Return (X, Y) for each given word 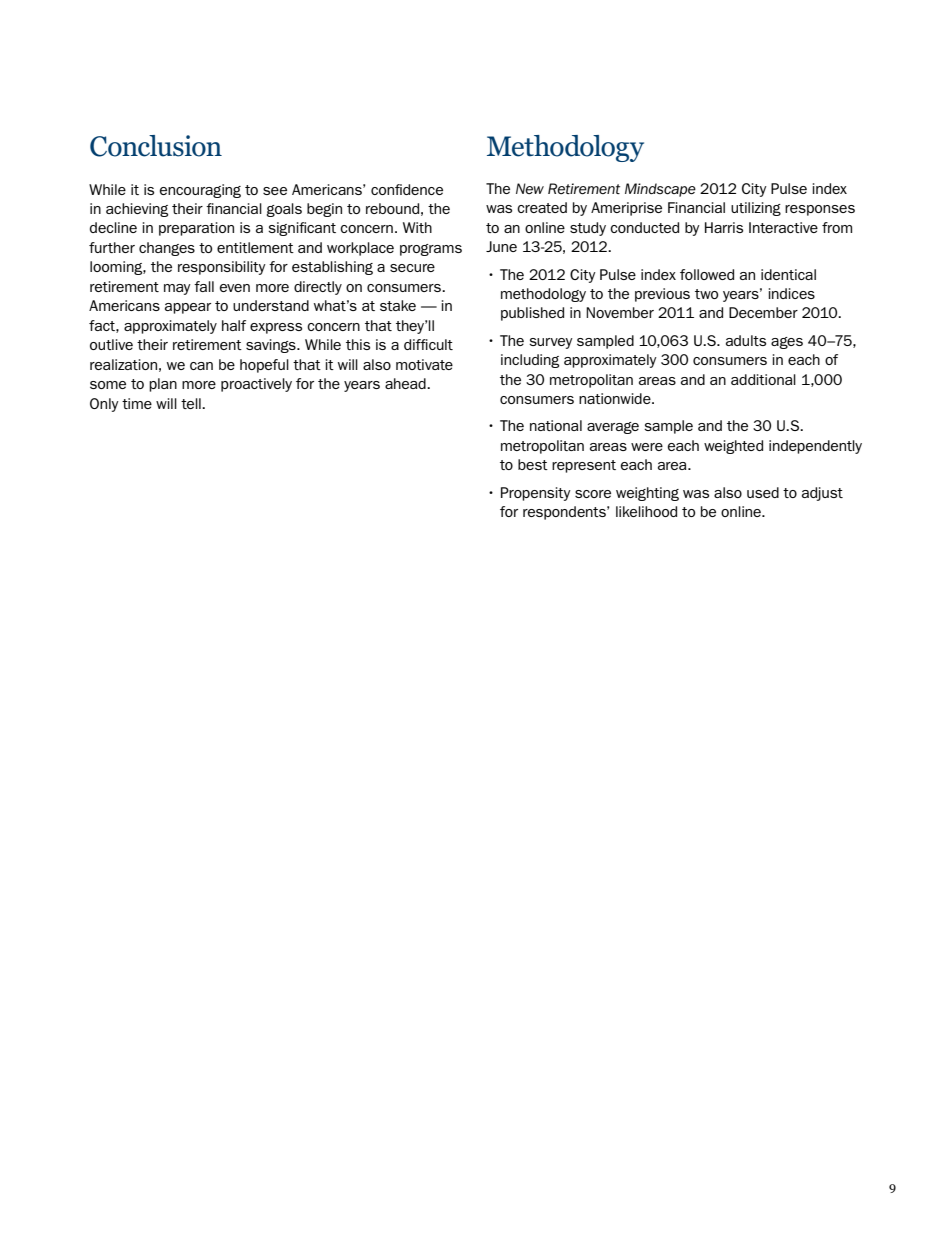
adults (746, 340)
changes (167, 249)
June (501, 246)
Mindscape (660, 190)
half (234, 325)
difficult (428, 344)
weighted (733, 447)
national (556, 425)
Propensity (536, 494)
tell (192, 403)
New (530, 189)
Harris (724, 227)
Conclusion (156, 146)
